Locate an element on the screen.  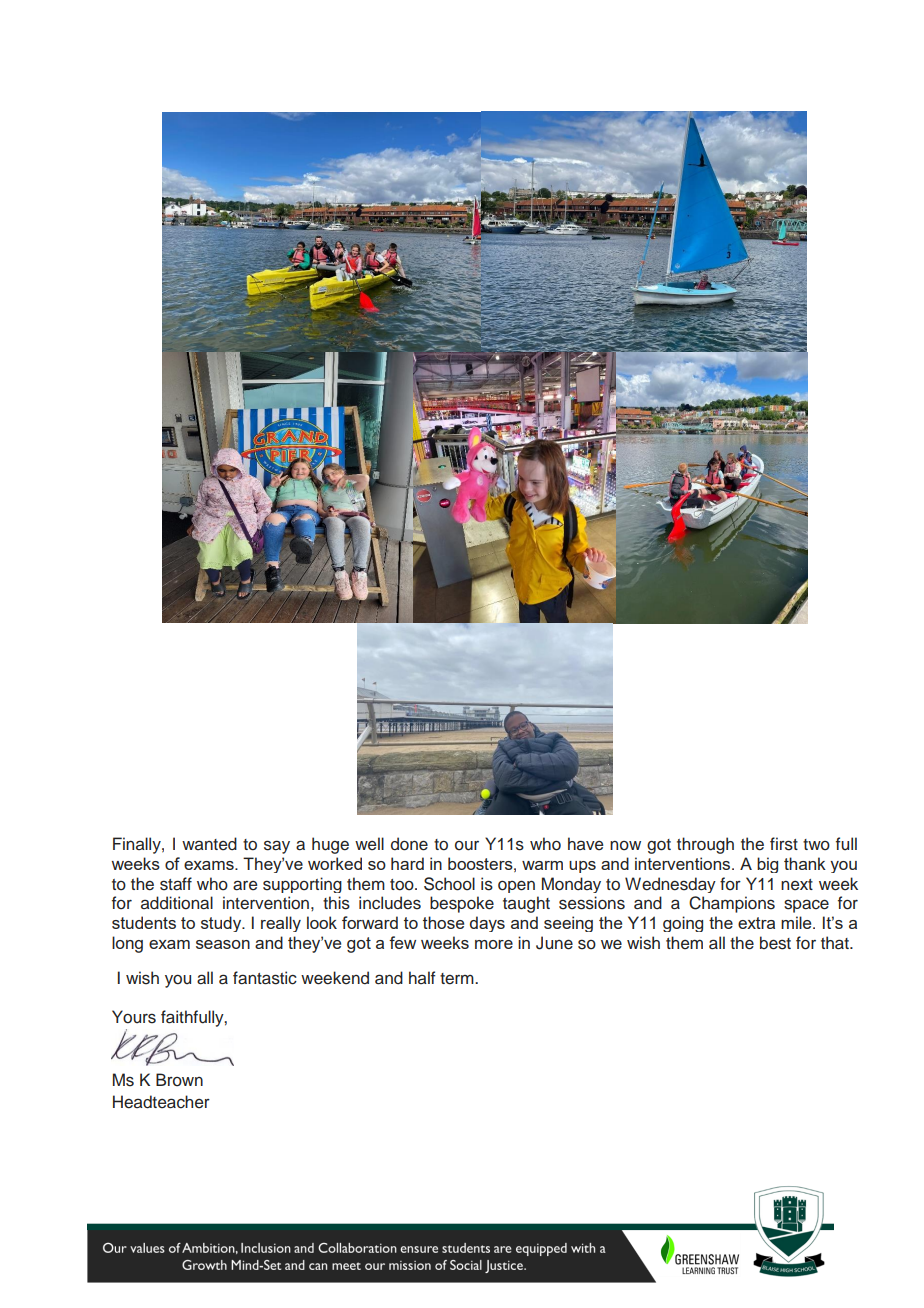
Yours is located at coordinates (134, 1017).
